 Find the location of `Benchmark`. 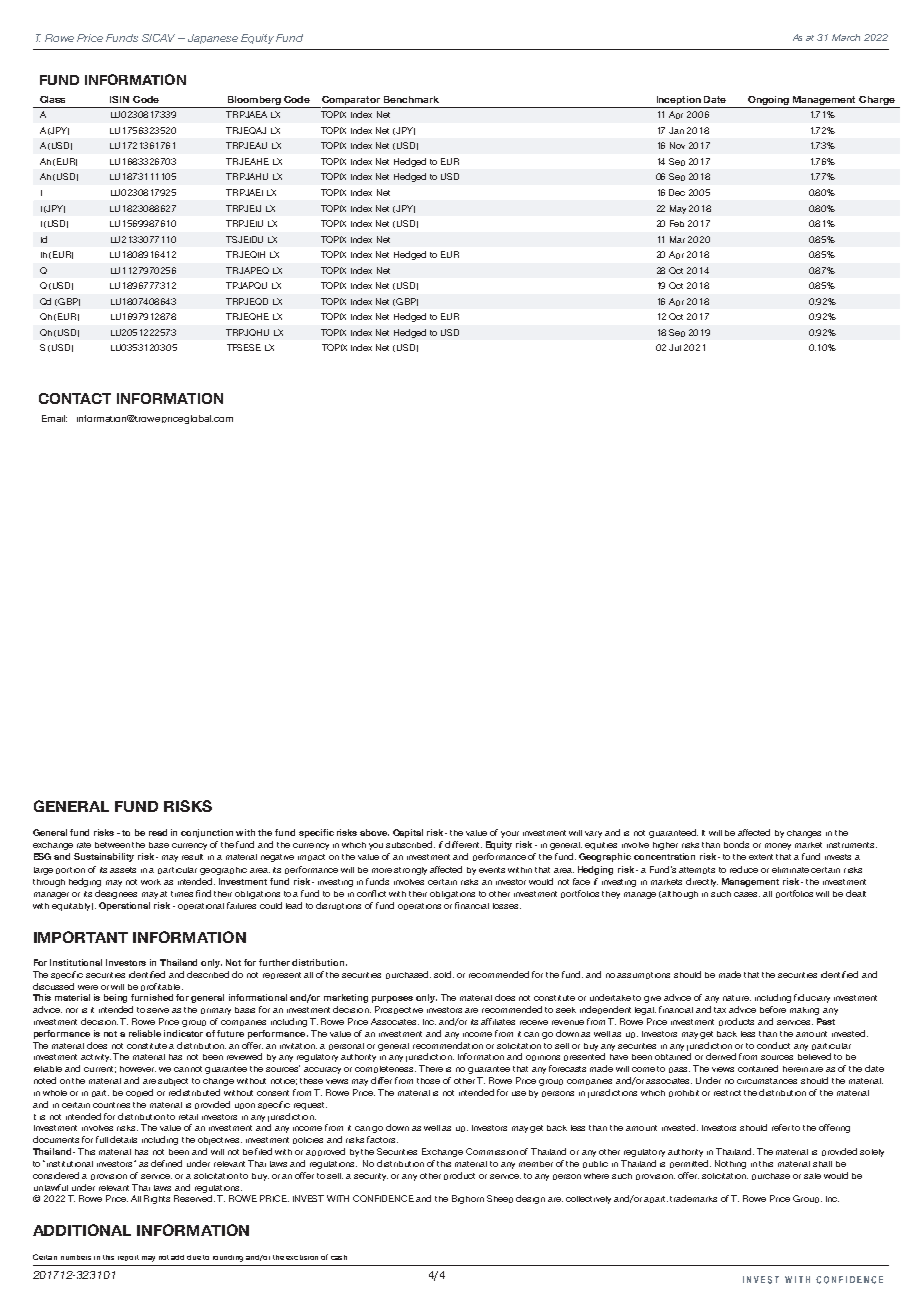

Benchmark is located at coordinates (411, 99).
